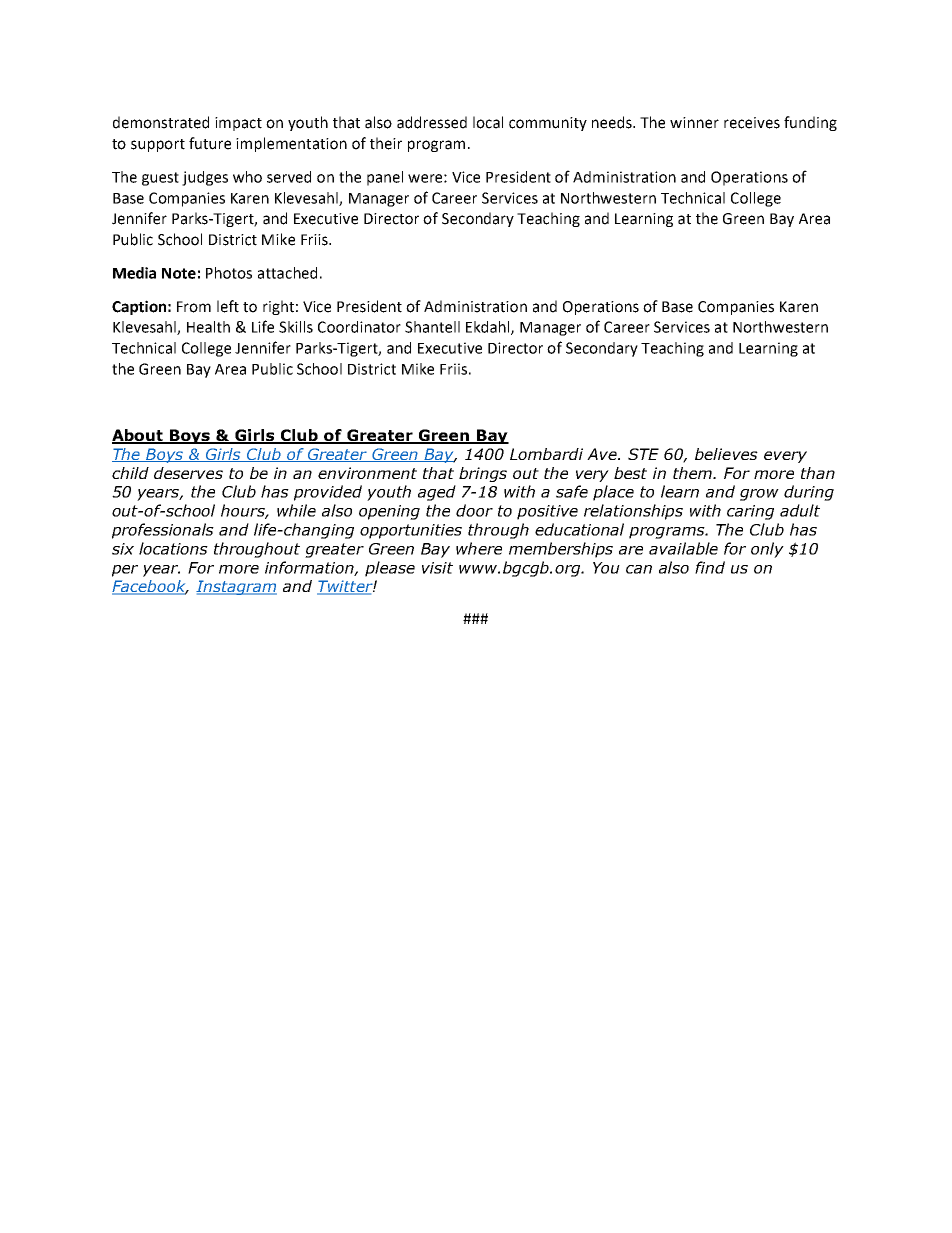 The width and height of the document is (952, 1233). I want to click on About, so click(139, 436).
